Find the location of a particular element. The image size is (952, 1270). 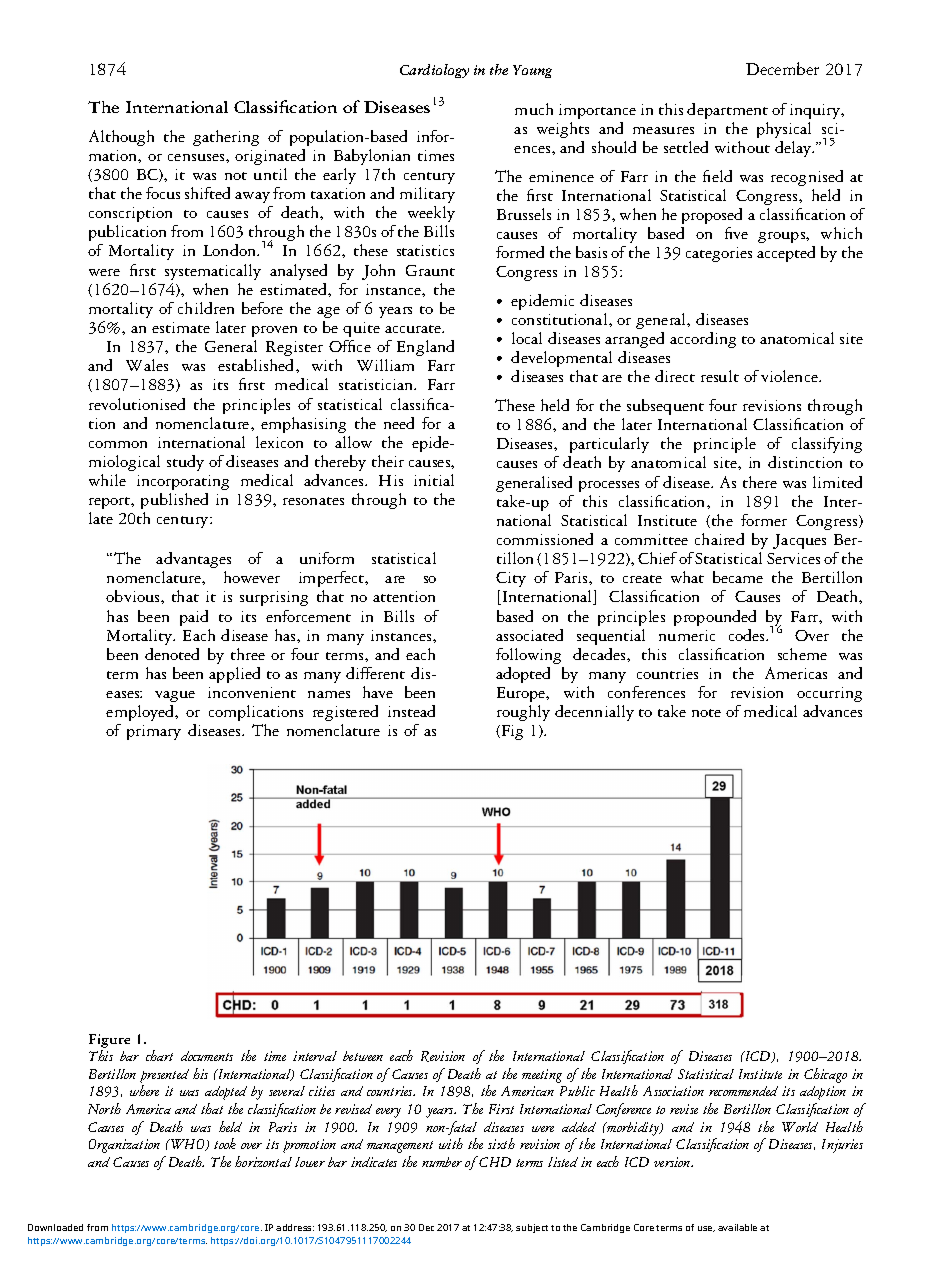

Cardiology is located at coordinates (434, 71).
